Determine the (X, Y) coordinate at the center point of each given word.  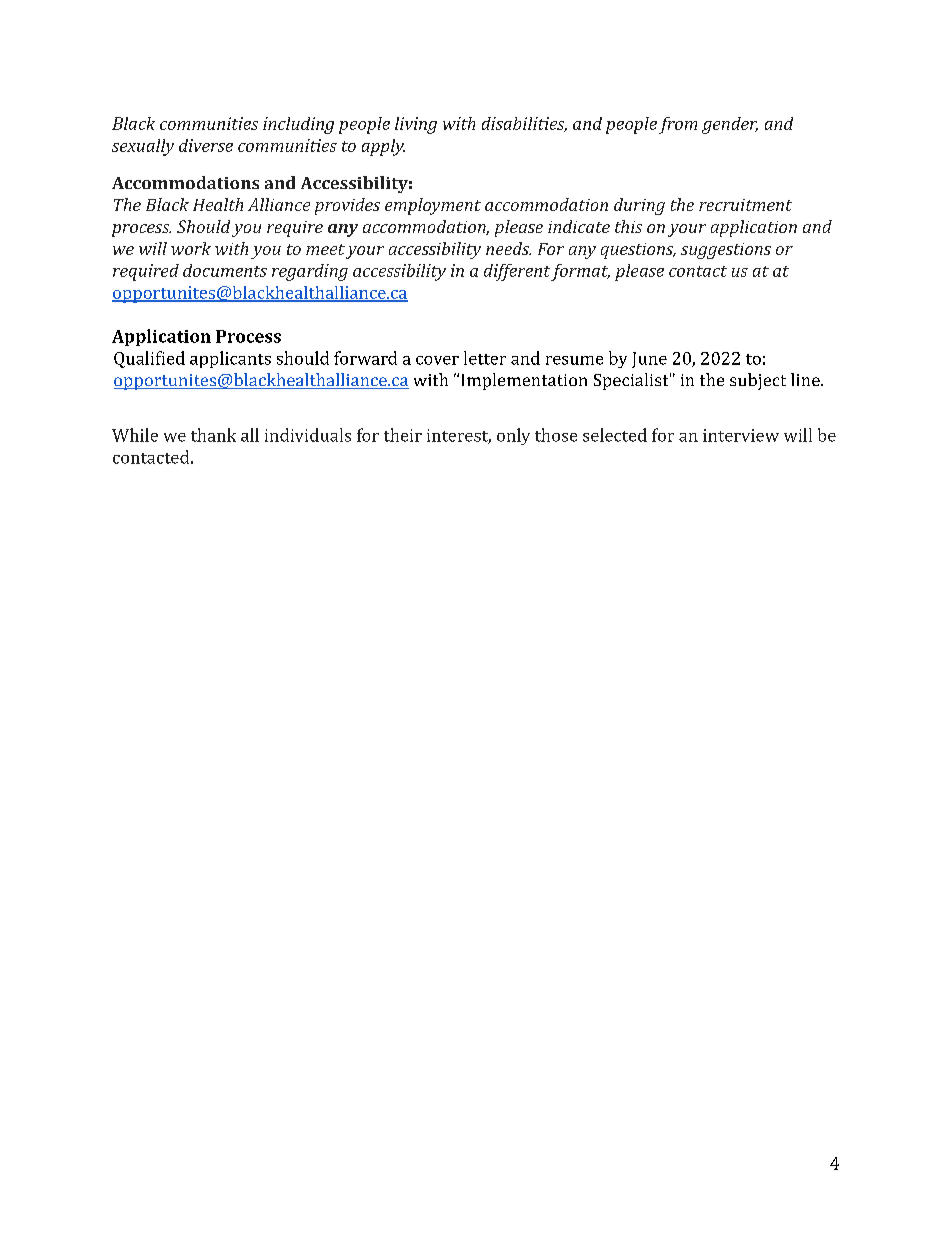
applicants (230, 359)
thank (213, 435)
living (416, 125)
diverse (206, 145)
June (649, 360)
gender (730, 125)
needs (508, 248)
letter (485, 358)
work (191, 248)
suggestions (726, 251)
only (513, 436)
